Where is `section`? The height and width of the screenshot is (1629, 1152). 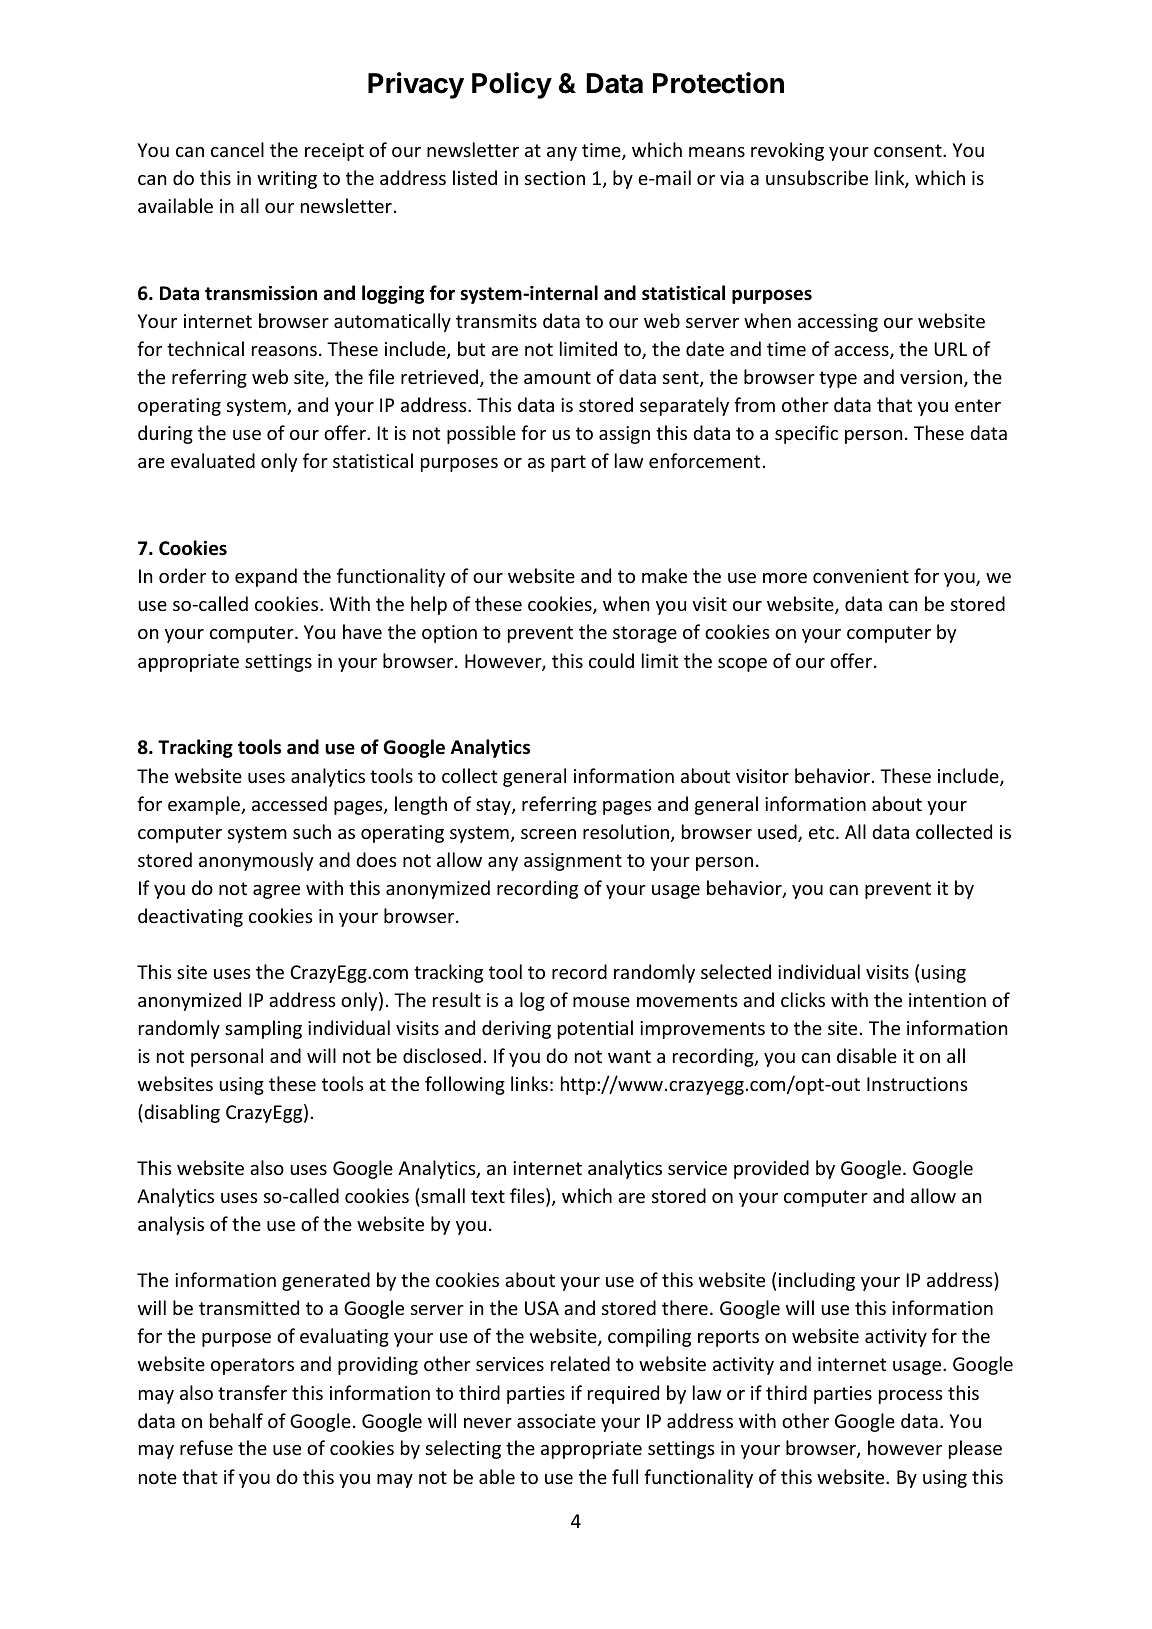 section is located at coordinates (555, 178).
